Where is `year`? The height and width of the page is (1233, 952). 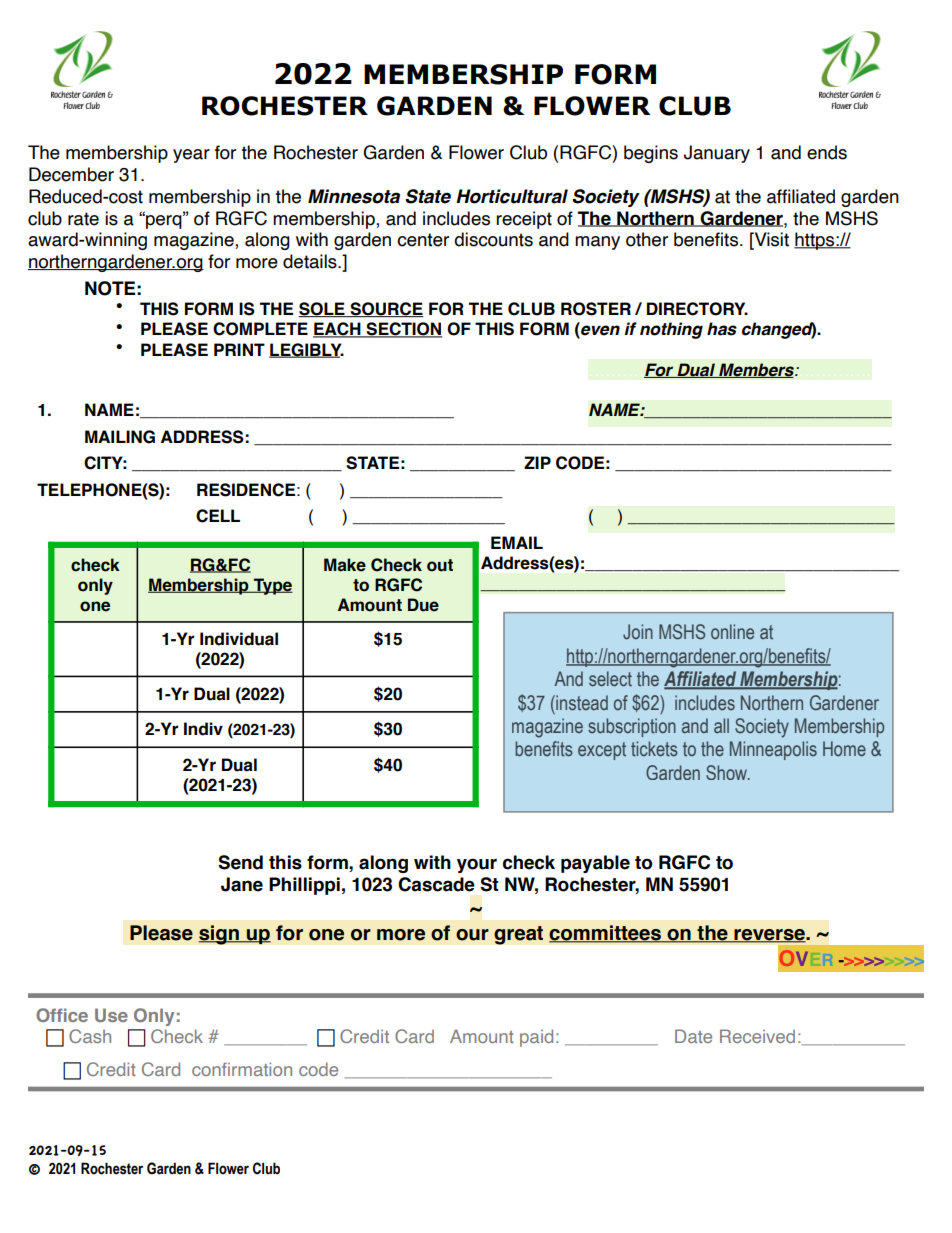
year is located at coordinates (191, 156).
